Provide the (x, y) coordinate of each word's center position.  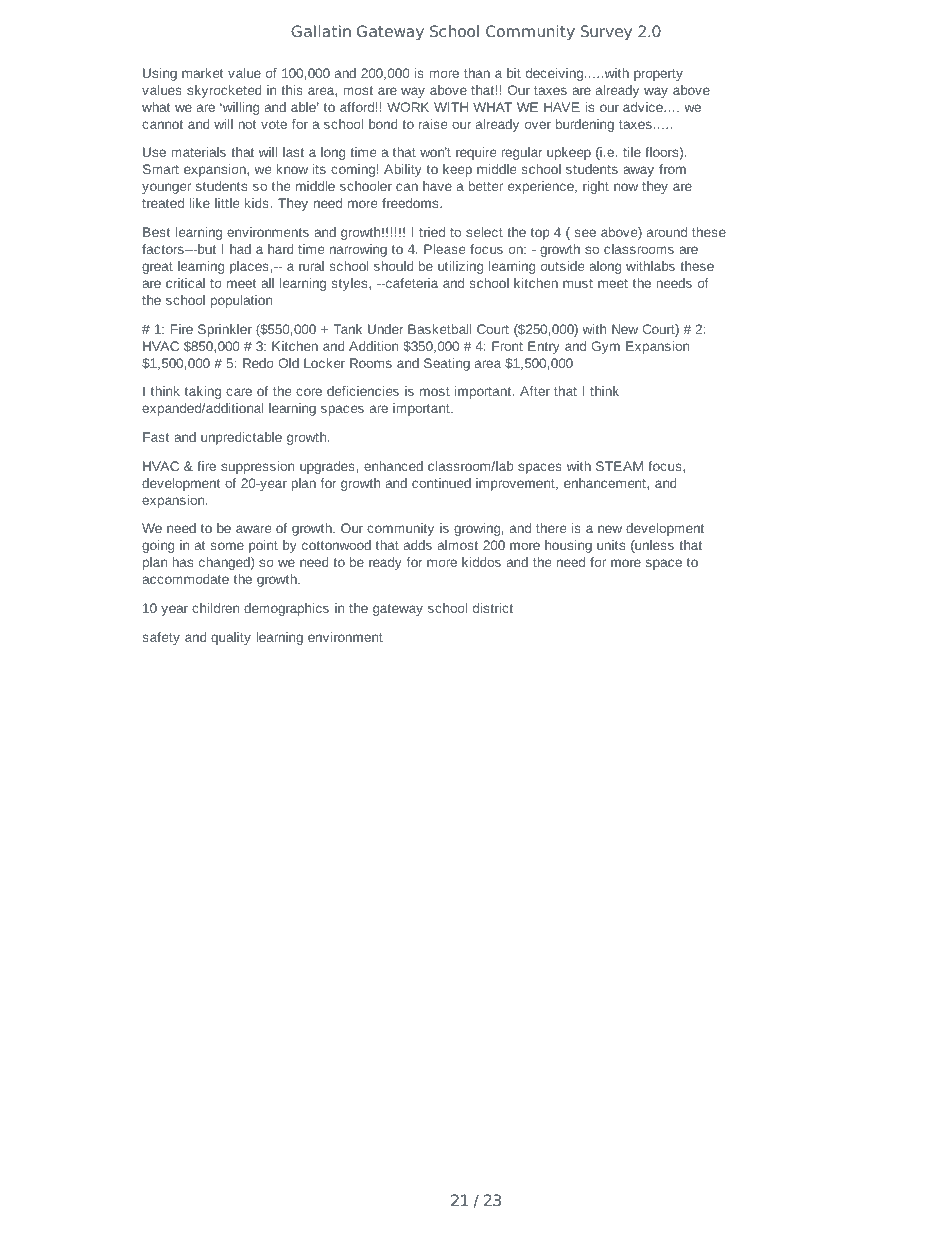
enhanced (393, 466)
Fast (156, 437)
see (585, 233)
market (202, 73)
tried (432, 232)
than (477, 73)
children (215, 608)
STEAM (619, 466)
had (240, 249)
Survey (606, 33)
